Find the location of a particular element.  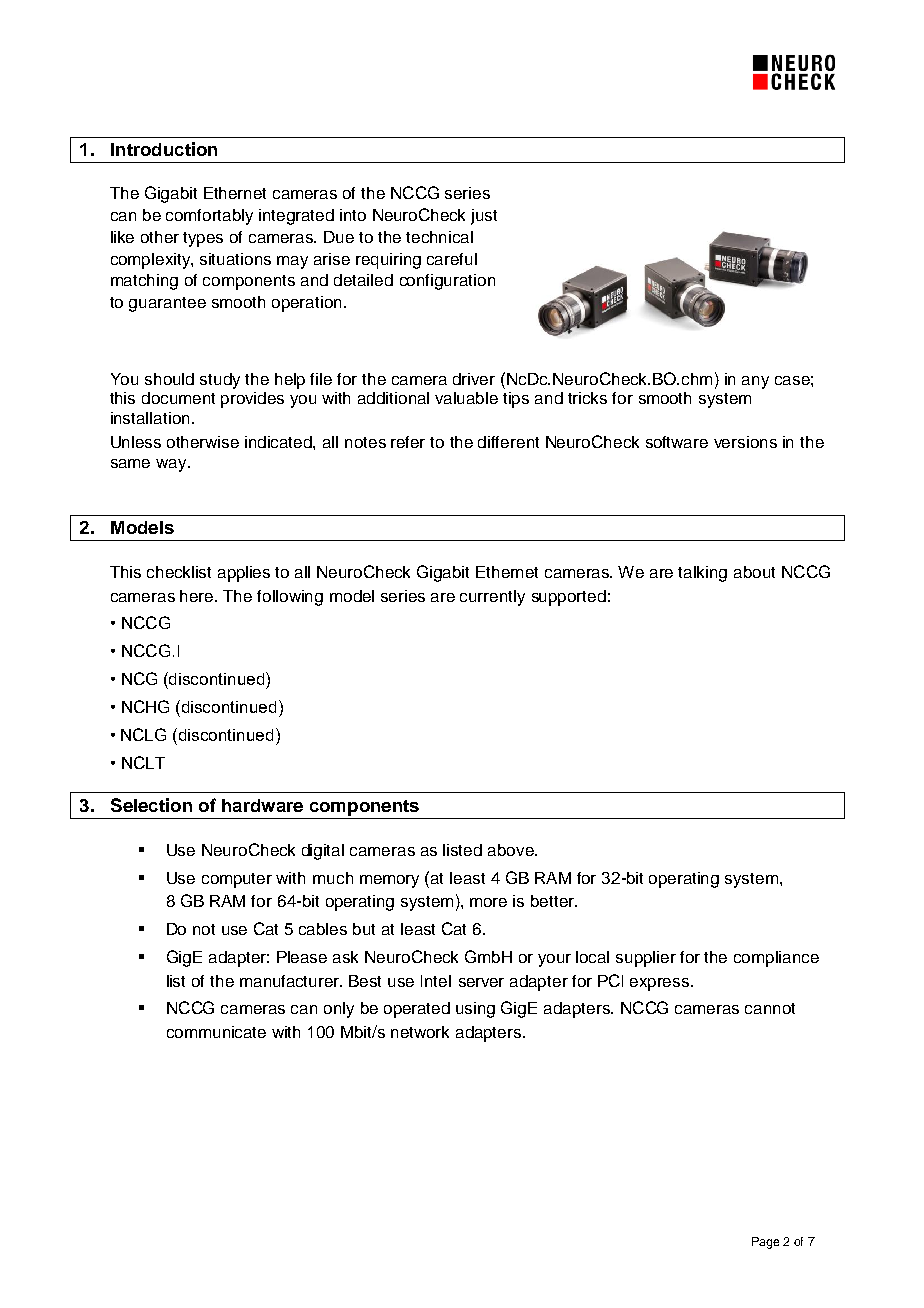

talking is located at coordinates (702, 574).
